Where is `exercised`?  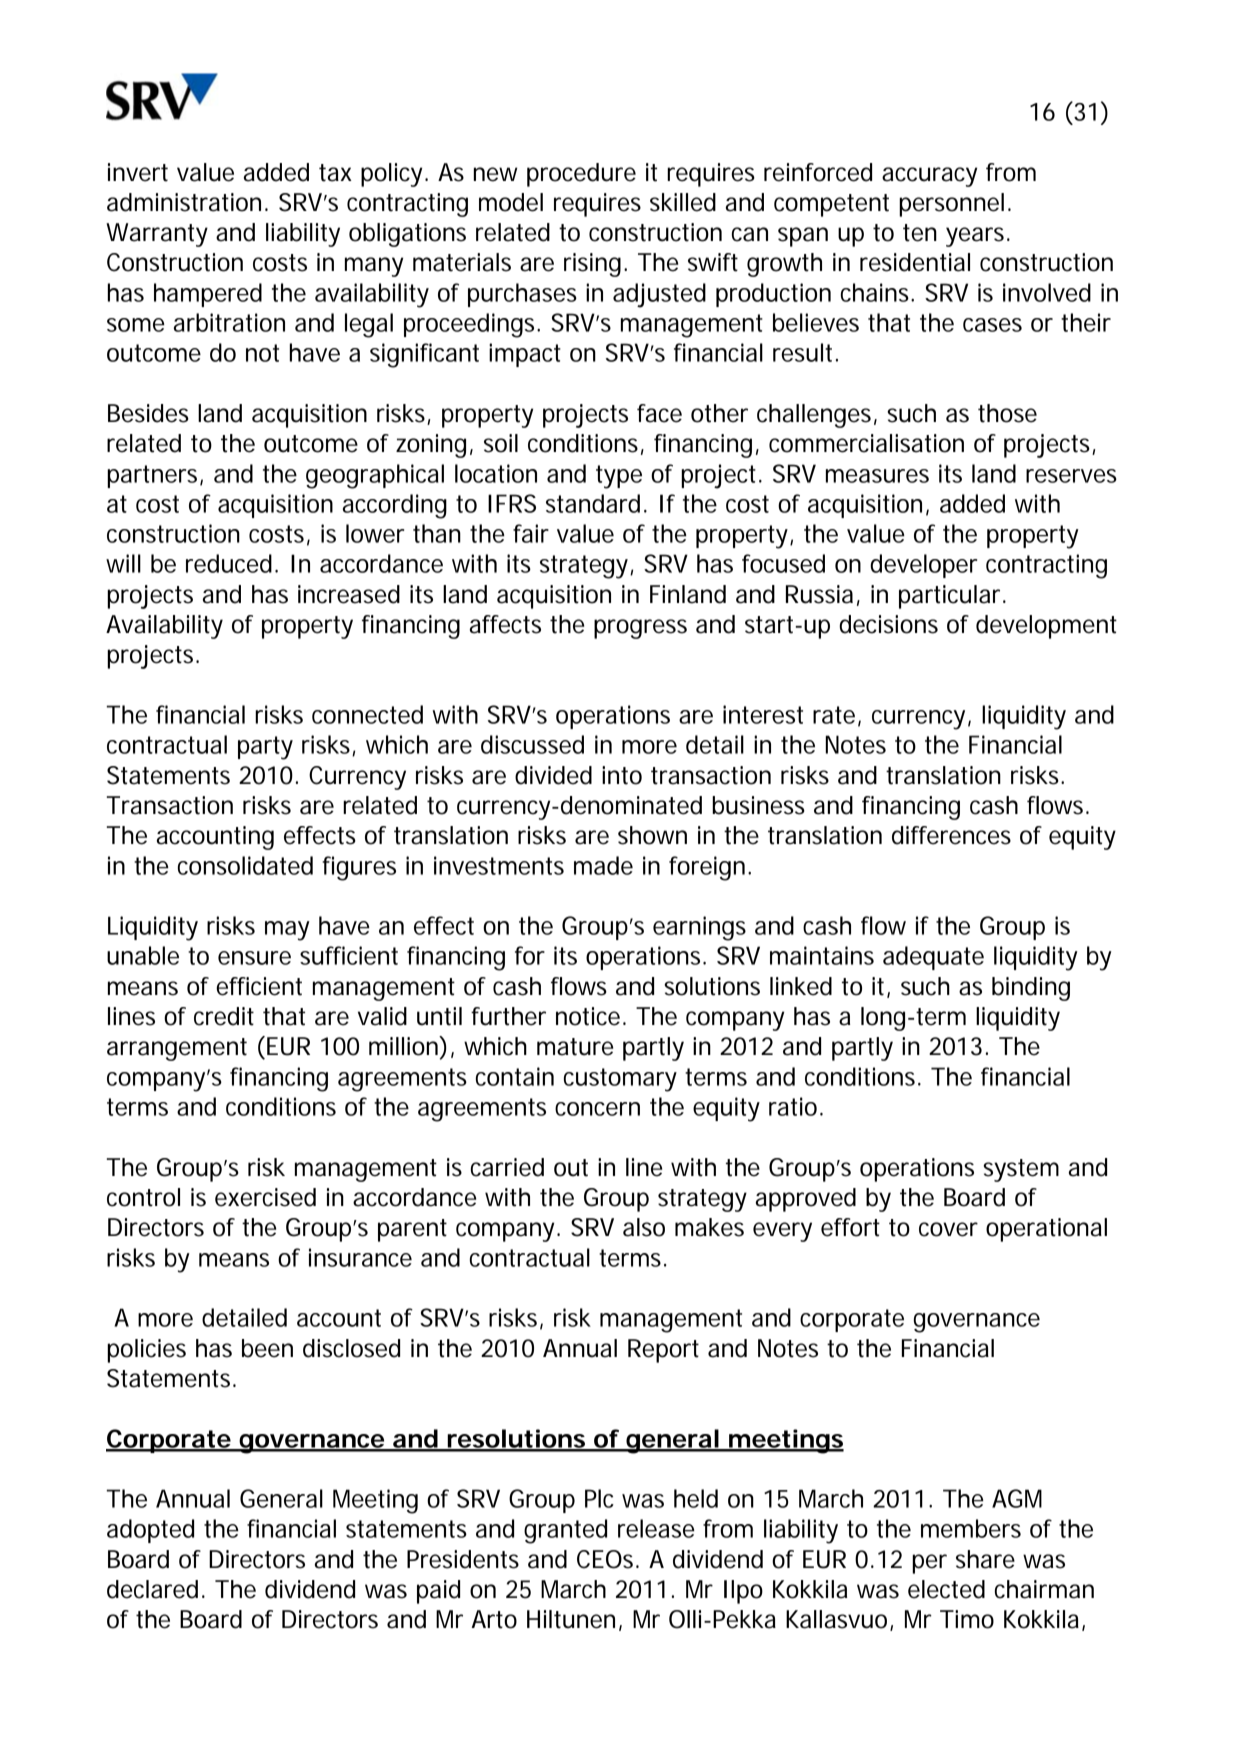
exercised is located at coordinates (265, 1197).
